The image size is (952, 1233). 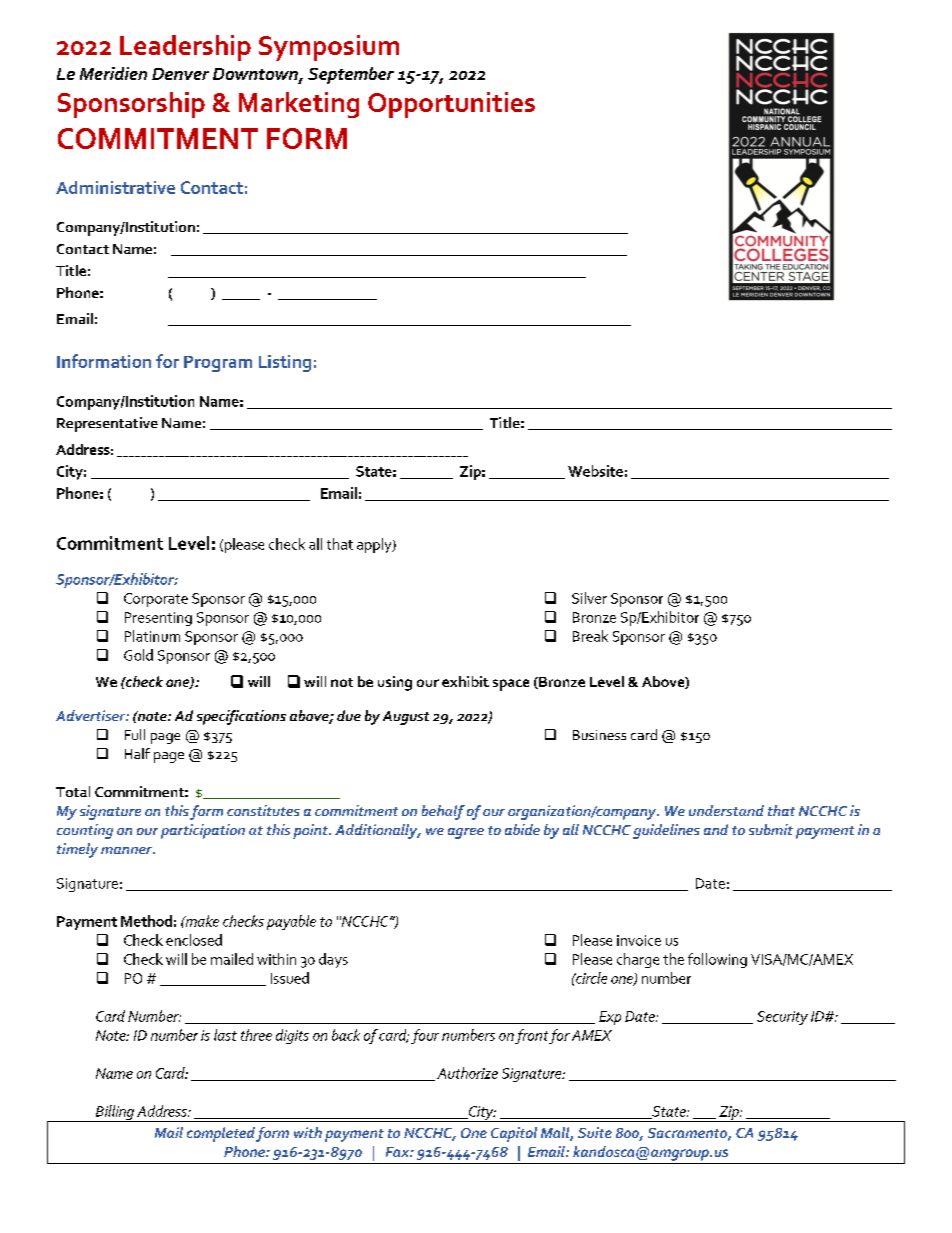 What do you see at coordinates (114, 1113) in the screenshot?
I see `Billing` at bounding box center [114, 1113].
